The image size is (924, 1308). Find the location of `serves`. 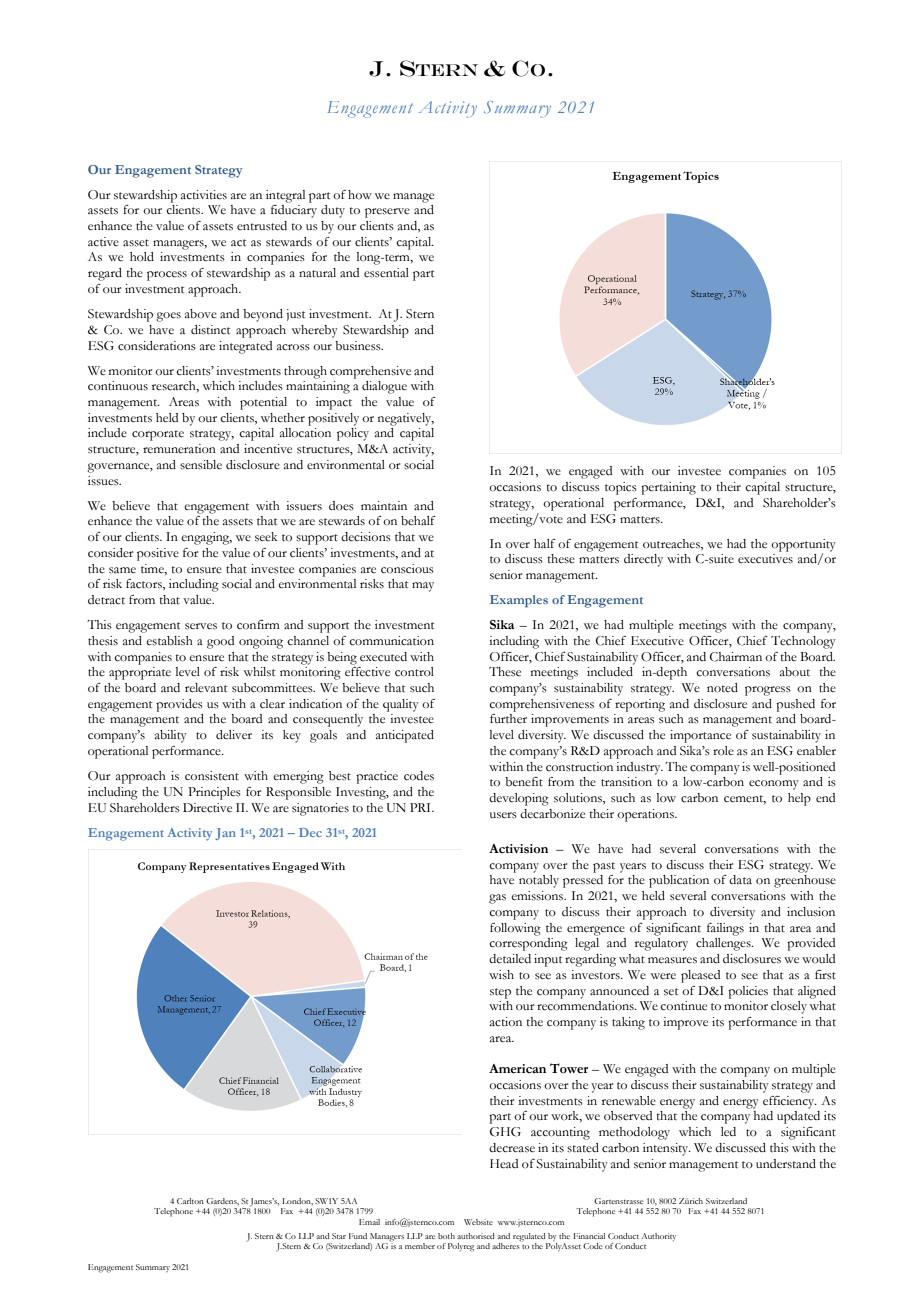

serves is located at coordinates (201, 626).
